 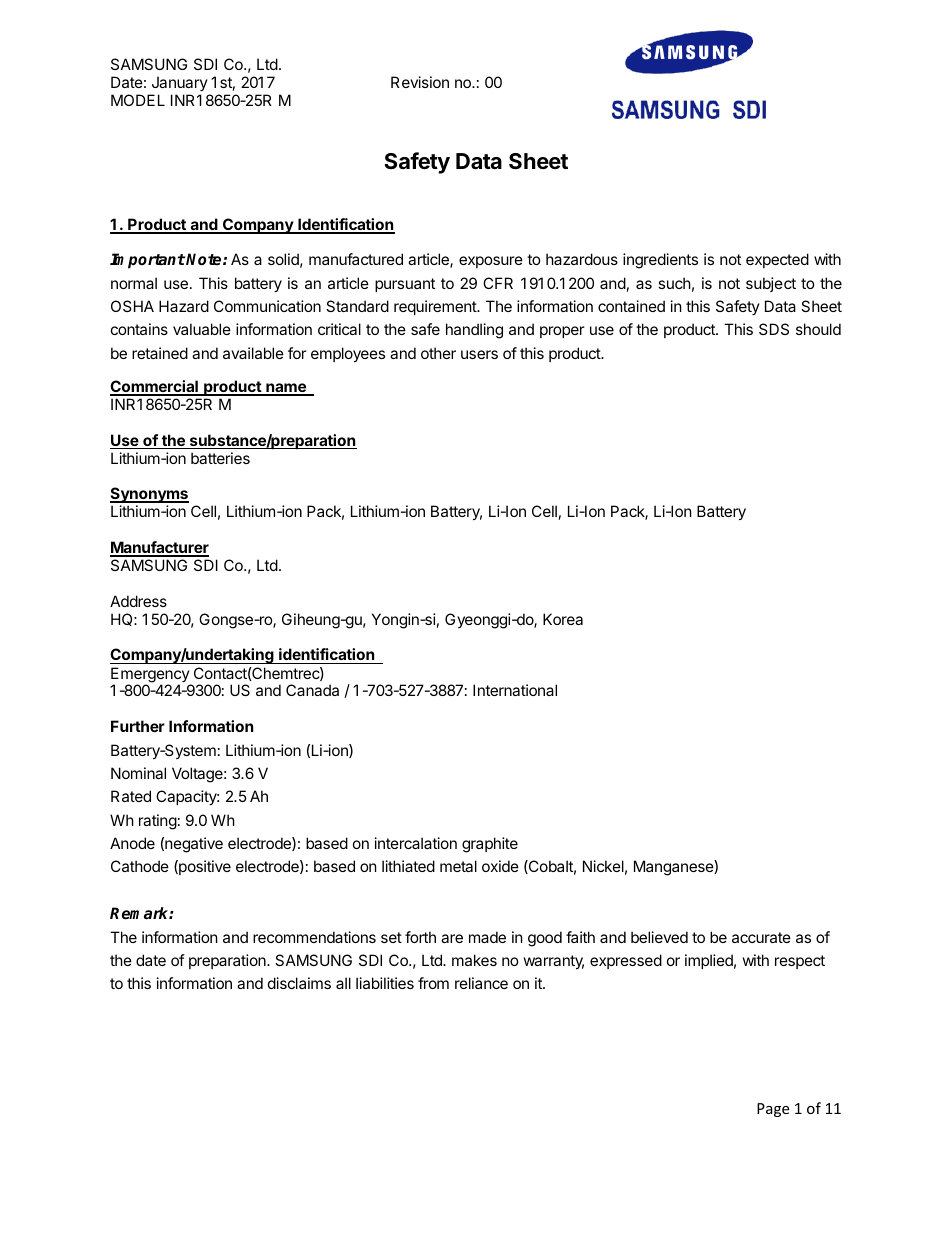 What do you see at coordinates (515, 690) in the page?
I see `International` at bounding box center [515, 690].
